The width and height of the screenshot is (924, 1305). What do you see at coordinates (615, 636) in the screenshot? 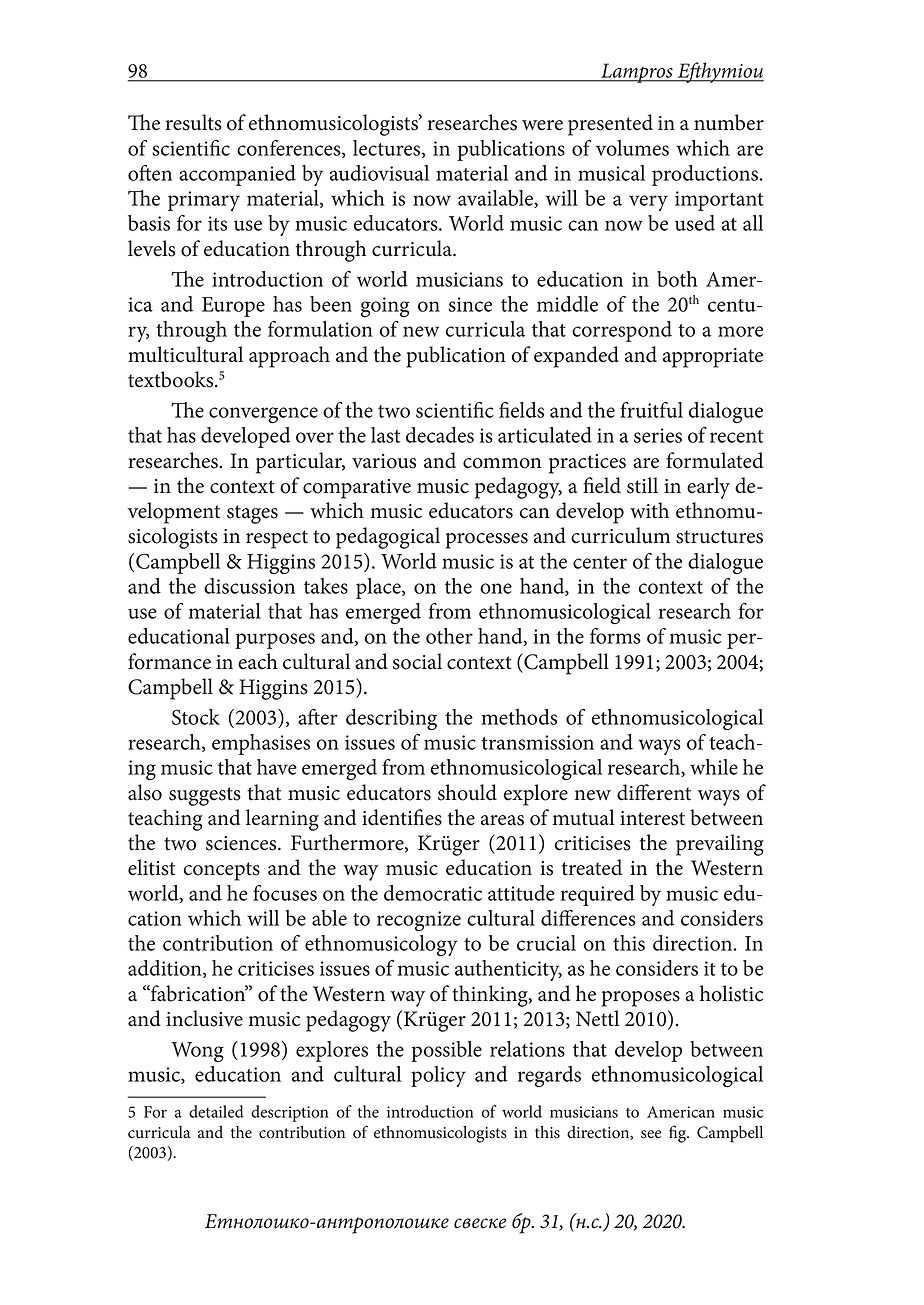
I see `forms` at bounding box center [615, 636].
